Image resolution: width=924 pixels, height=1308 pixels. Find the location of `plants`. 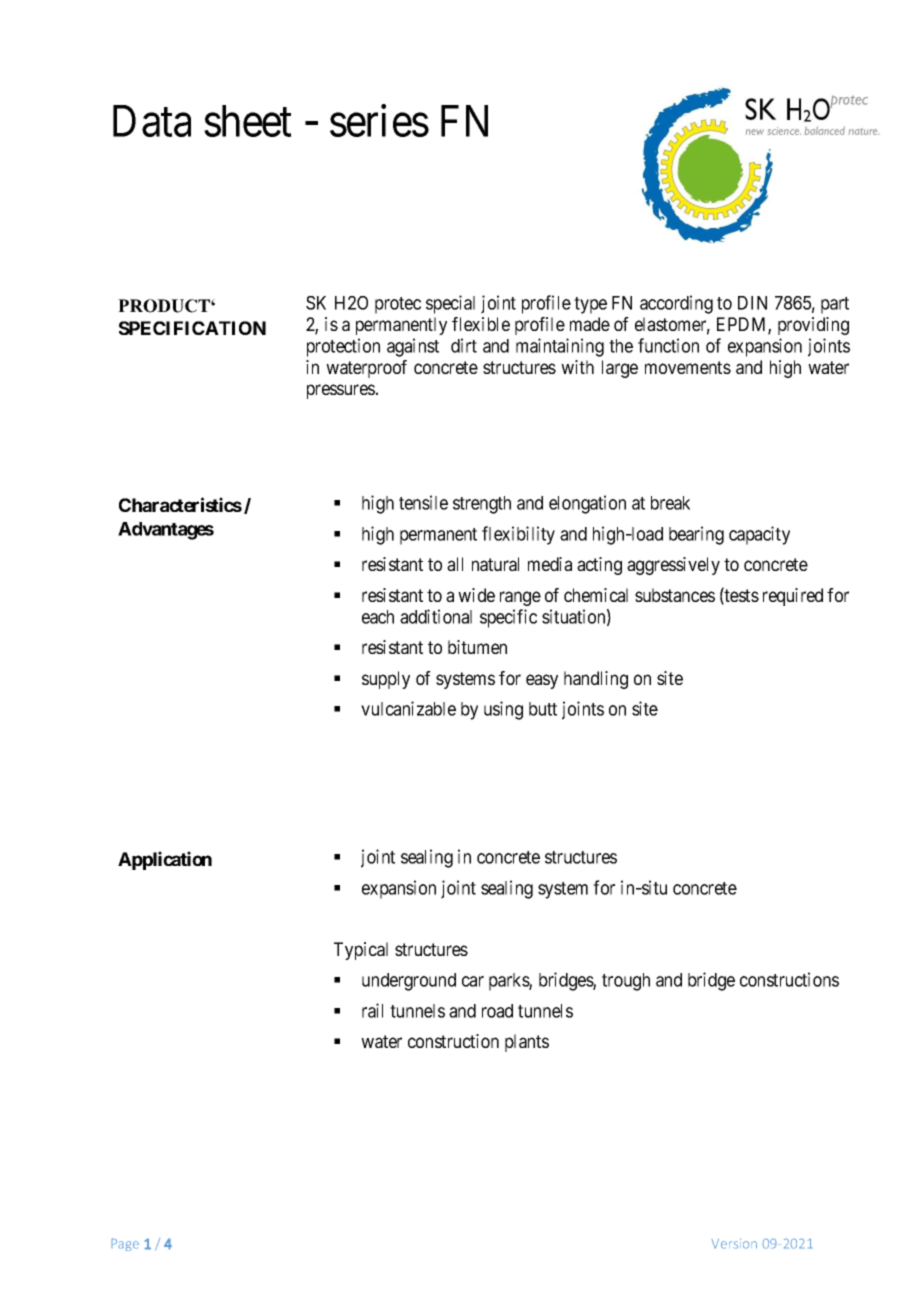

plants is located at coordinates (527, 1043).
